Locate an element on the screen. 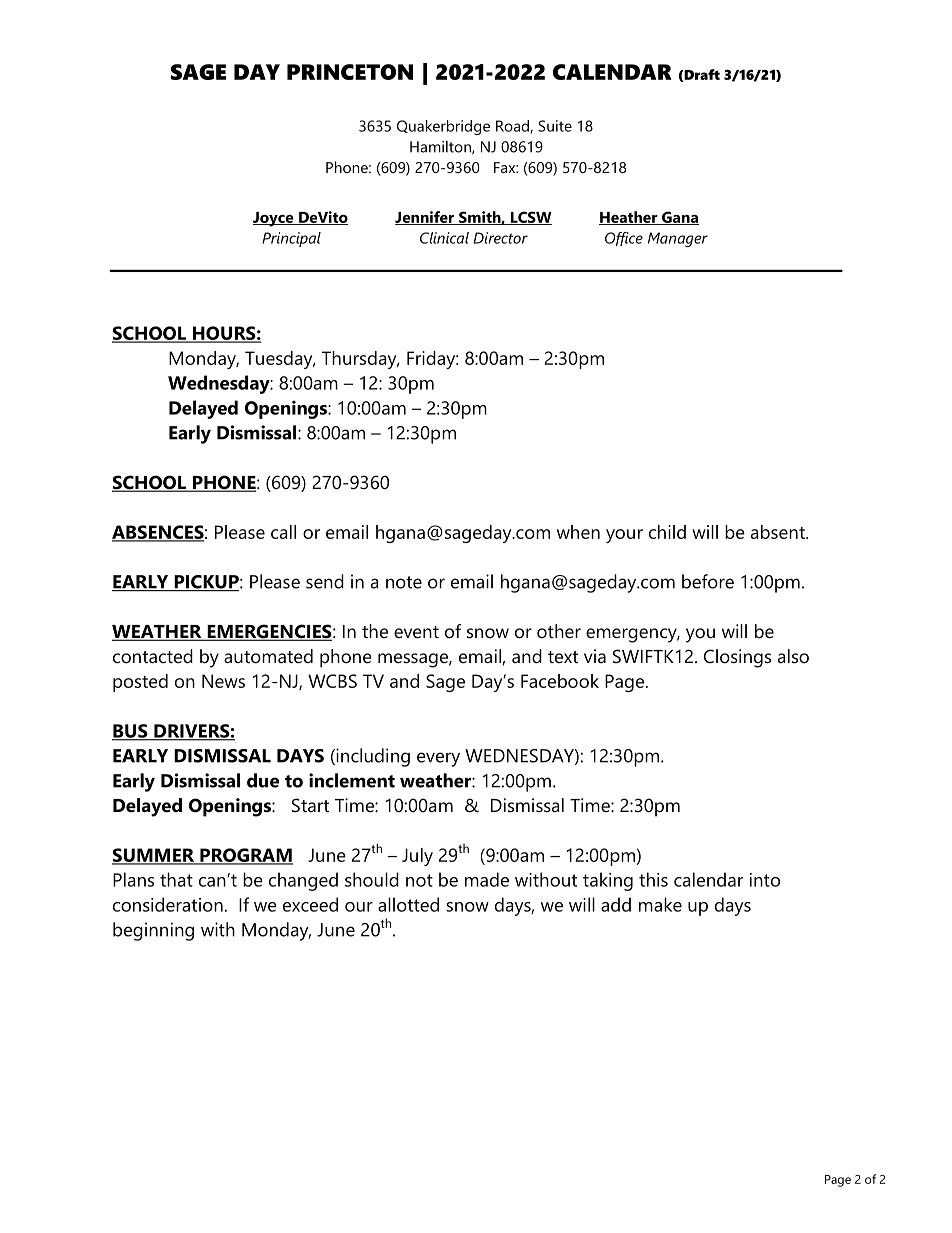  Clinical is located at coordinates (444, 238).
